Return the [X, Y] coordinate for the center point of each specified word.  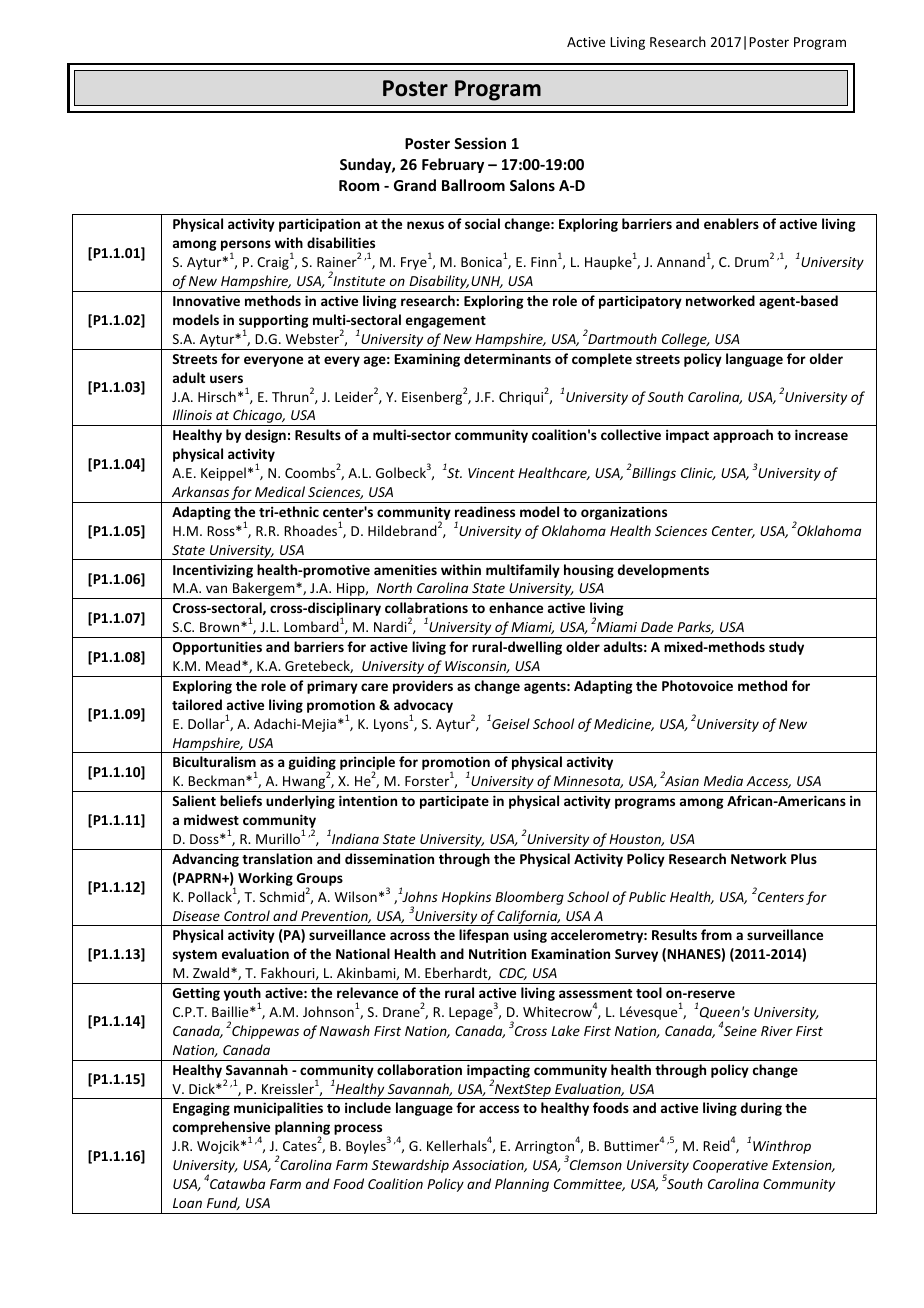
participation [319, 225]
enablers [731, 223]
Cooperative [730, 1166]
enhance [516, 607]
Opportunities [217, 648]
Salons [532, 185]
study [786, 648]
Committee [589, 1185]
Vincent [491, 473]
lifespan [484, 936]
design [265, 436]
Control [247, 915]
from [716, 934]
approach [743, 436]
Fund [223, 1203]
